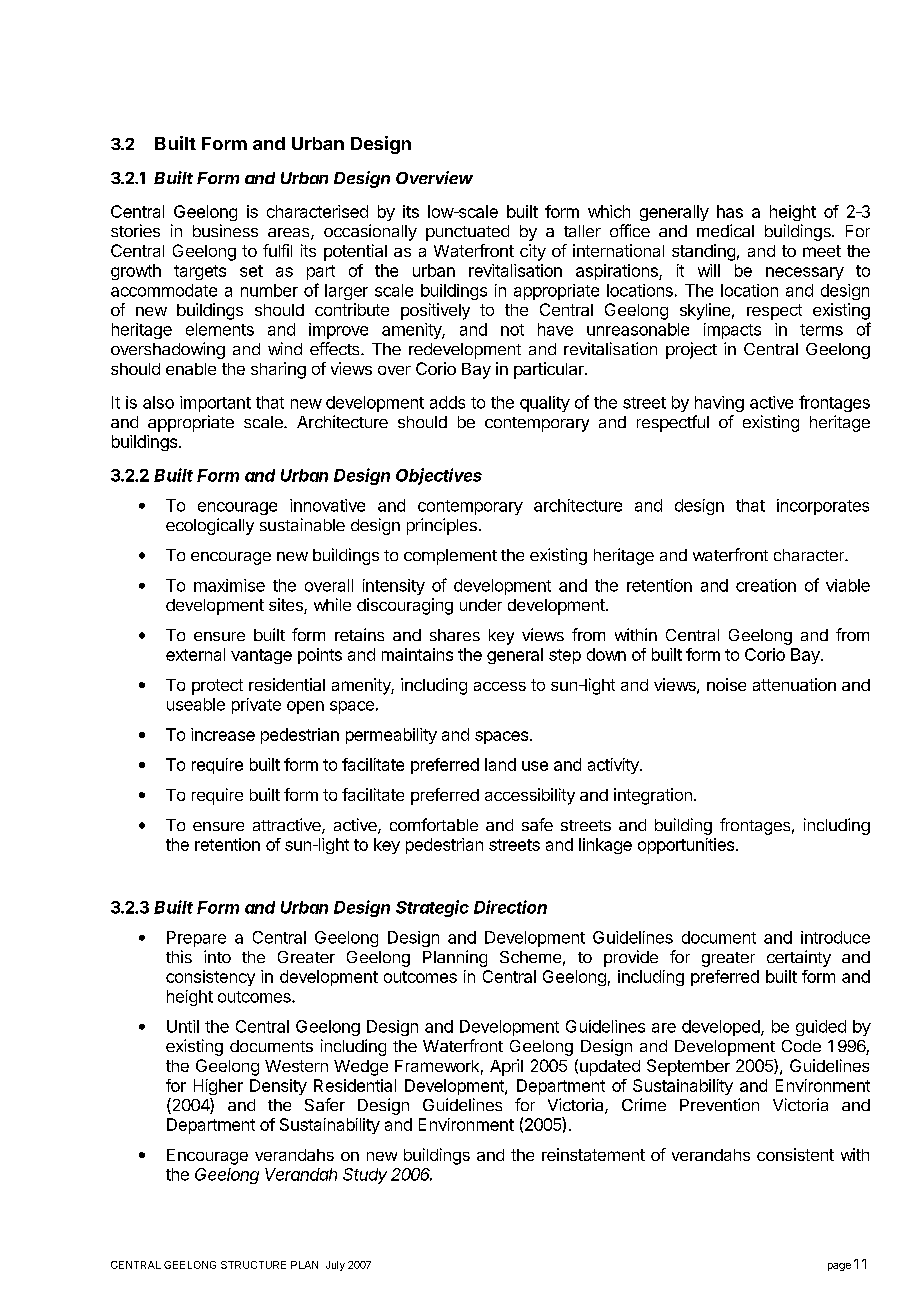  What do you see at coordinates (500, 764) in the screenshot?
I see `land` at bounding box center [500, 764].
